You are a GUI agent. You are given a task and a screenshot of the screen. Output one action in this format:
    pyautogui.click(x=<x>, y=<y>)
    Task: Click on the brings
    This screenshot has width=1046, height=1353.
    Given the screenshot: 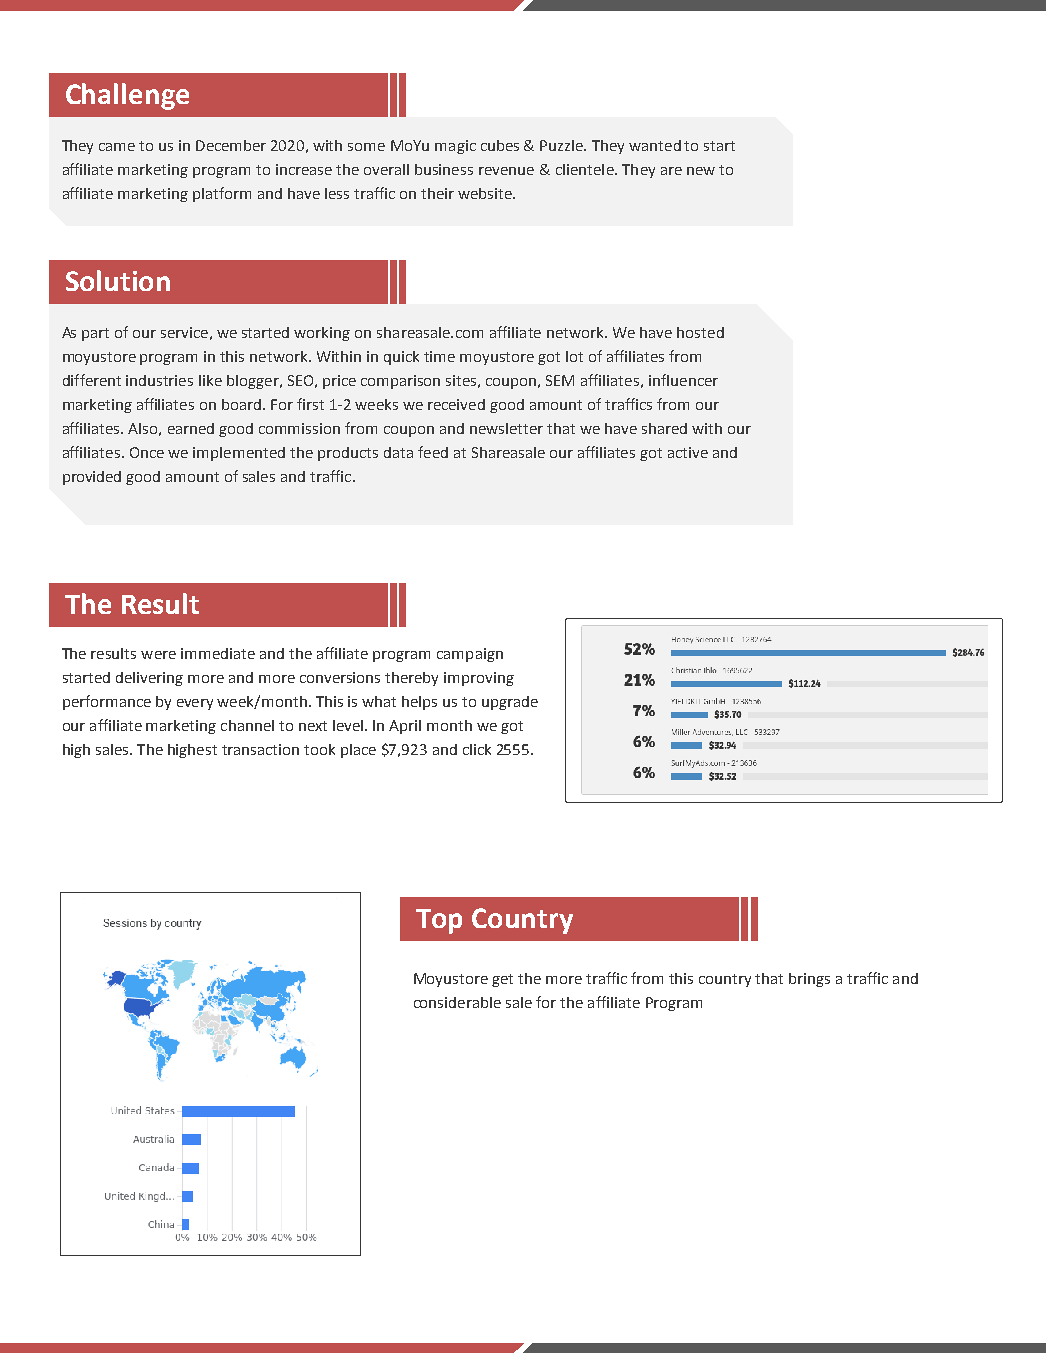 What is the action you would take?
    pyautogui.click(x=809, y=980)
